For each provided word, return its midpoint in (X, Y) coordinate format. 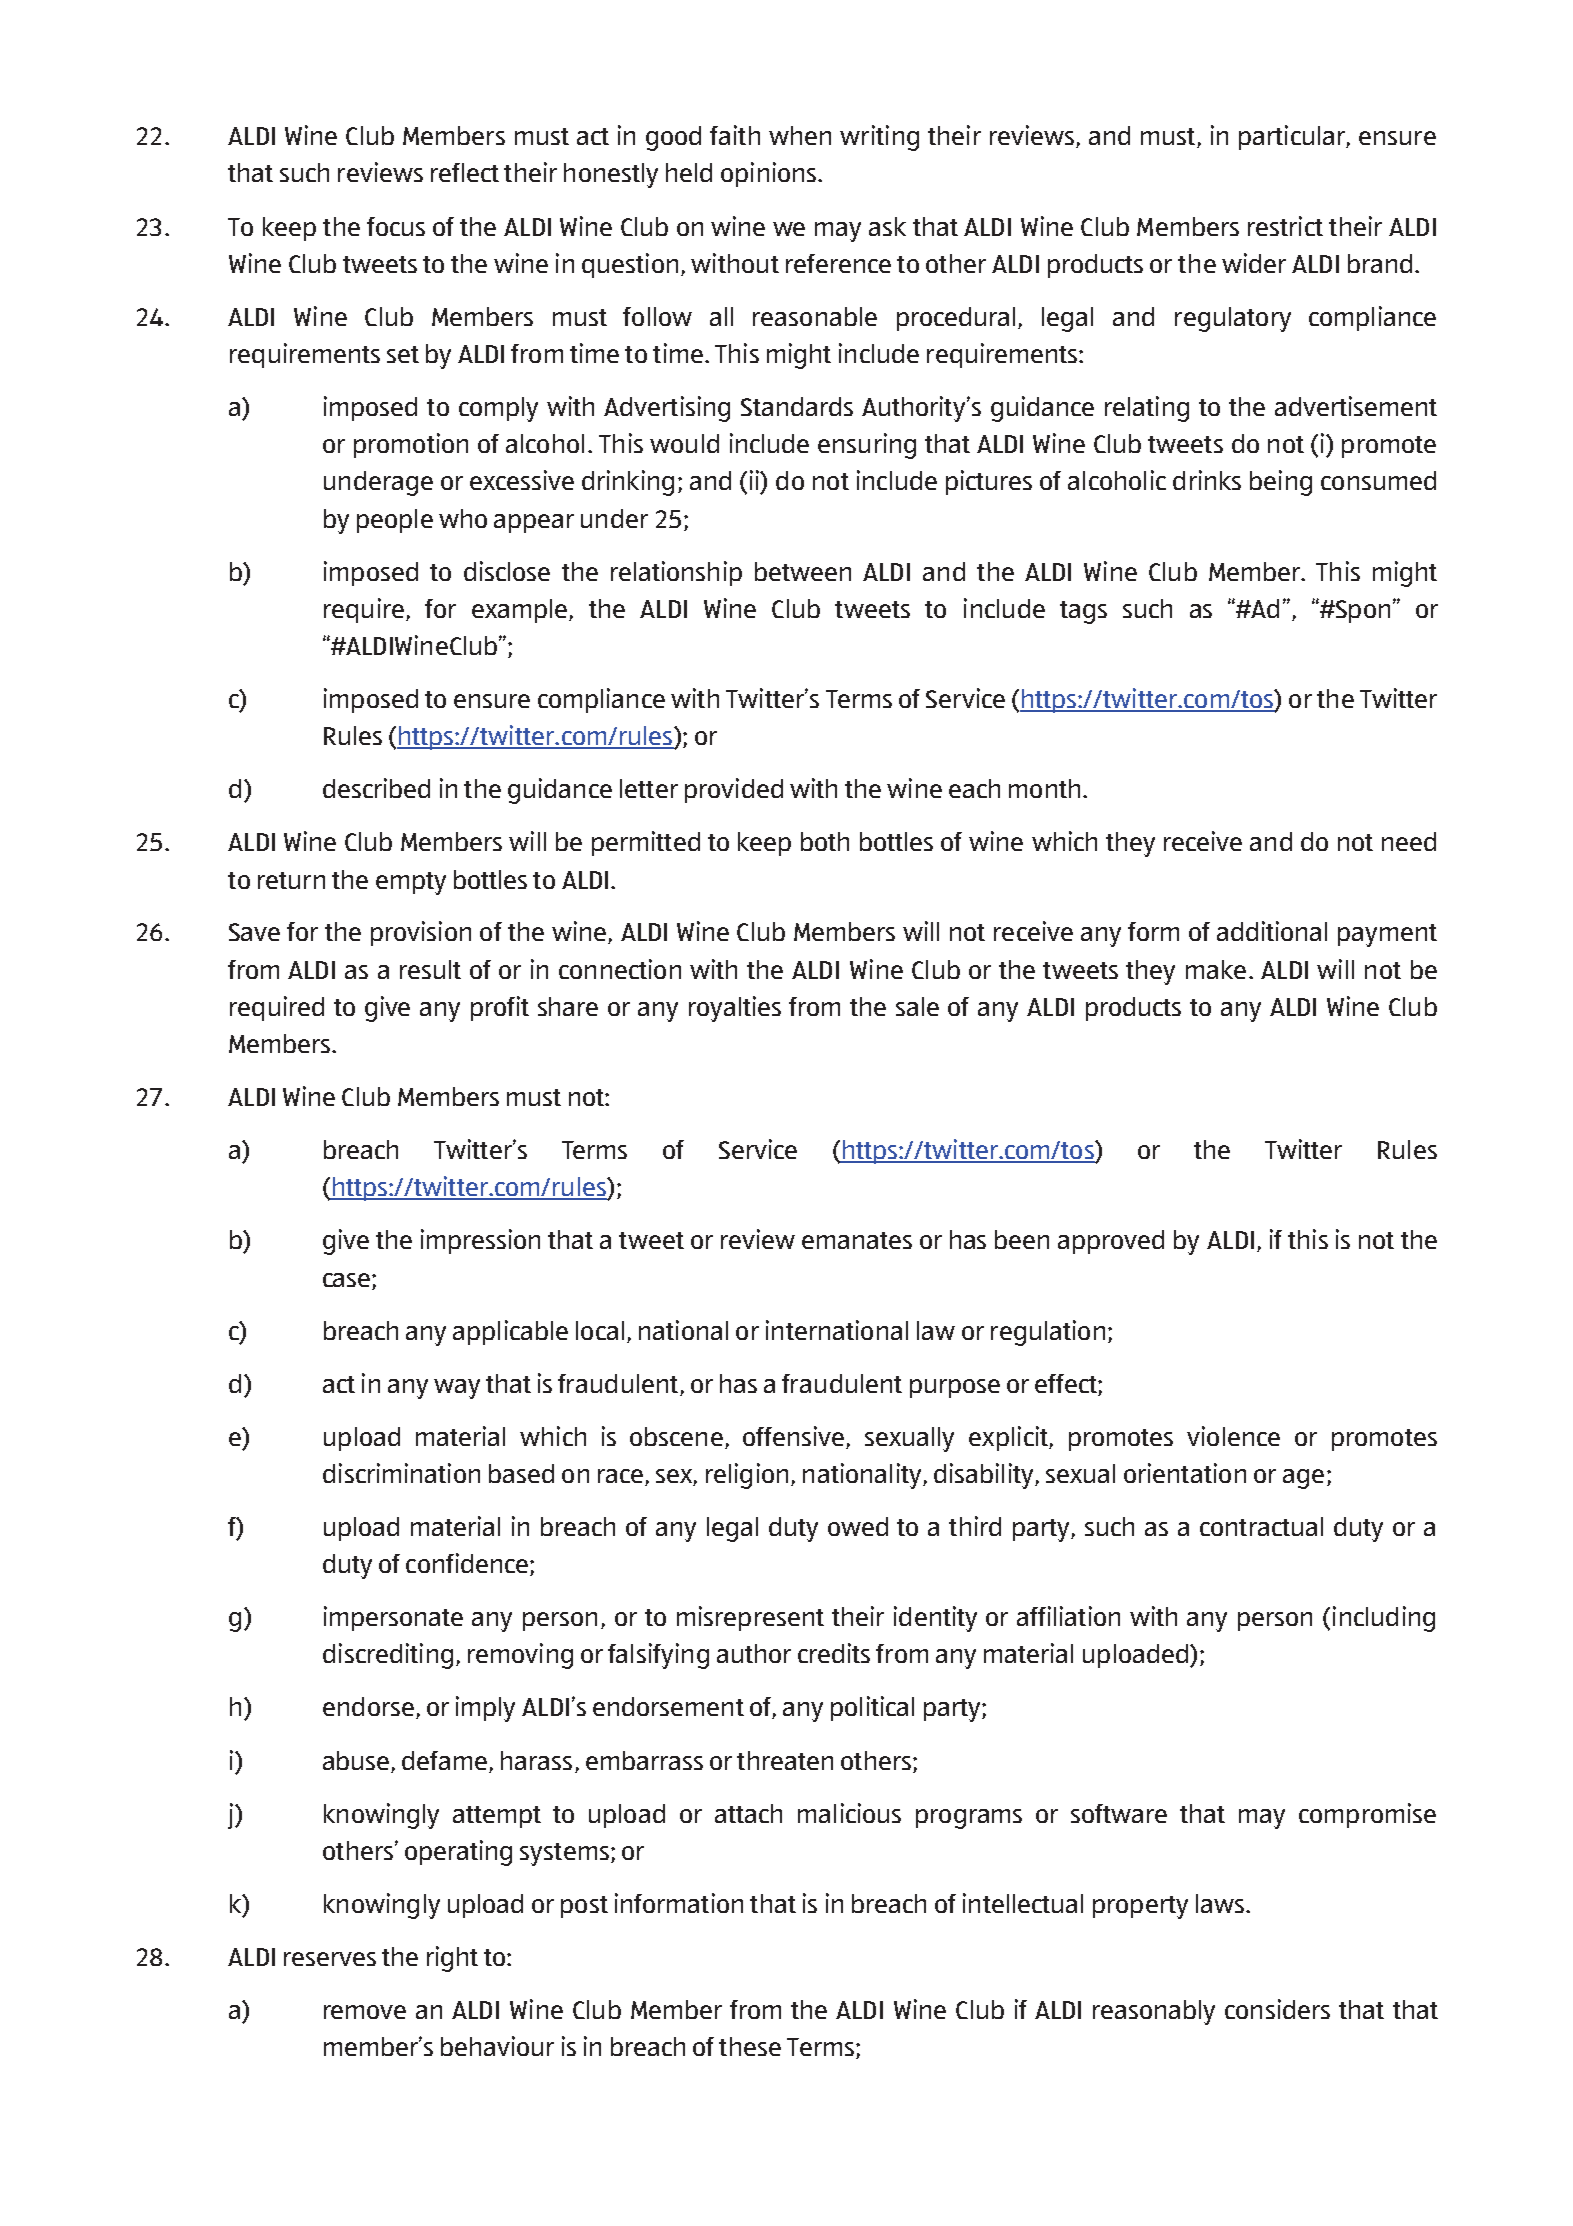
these (750, 2046)
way (457, 1389)
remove (365, 2012)
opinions (770, 174)
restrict (1285, 226)
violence (1233, 1436)
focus (396, 226)
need (1409, 841)
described (376, 788)
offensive (795, 1437)
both (825, 841)
